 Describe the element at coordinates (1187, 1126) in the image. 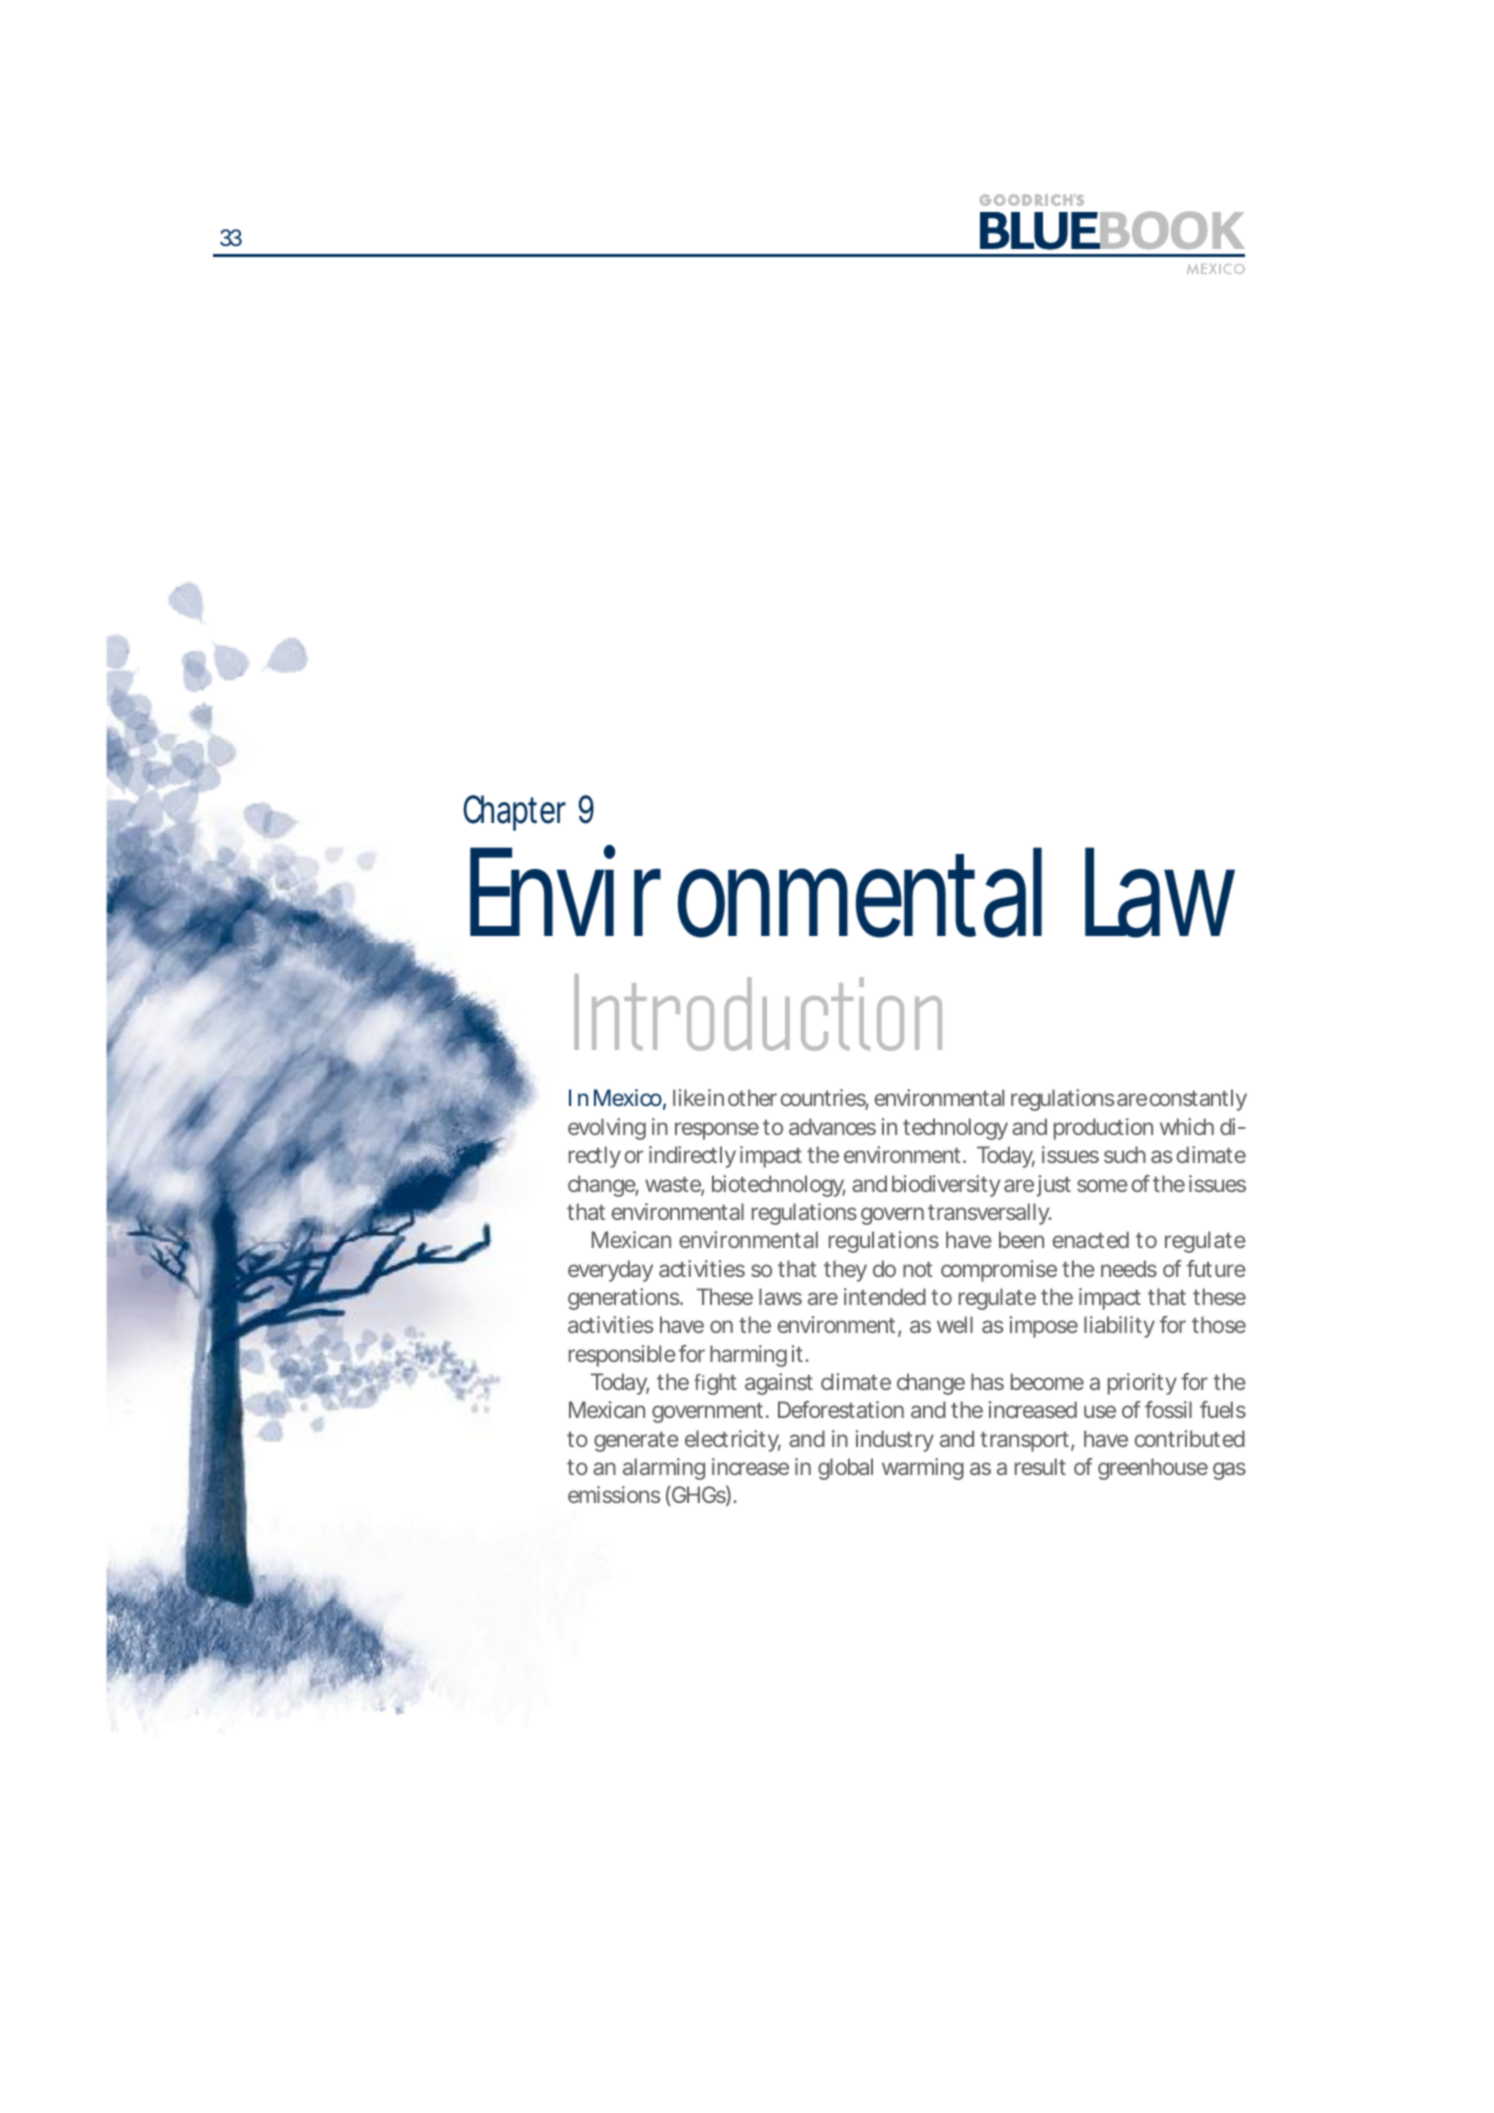

I see `which` at that location.
